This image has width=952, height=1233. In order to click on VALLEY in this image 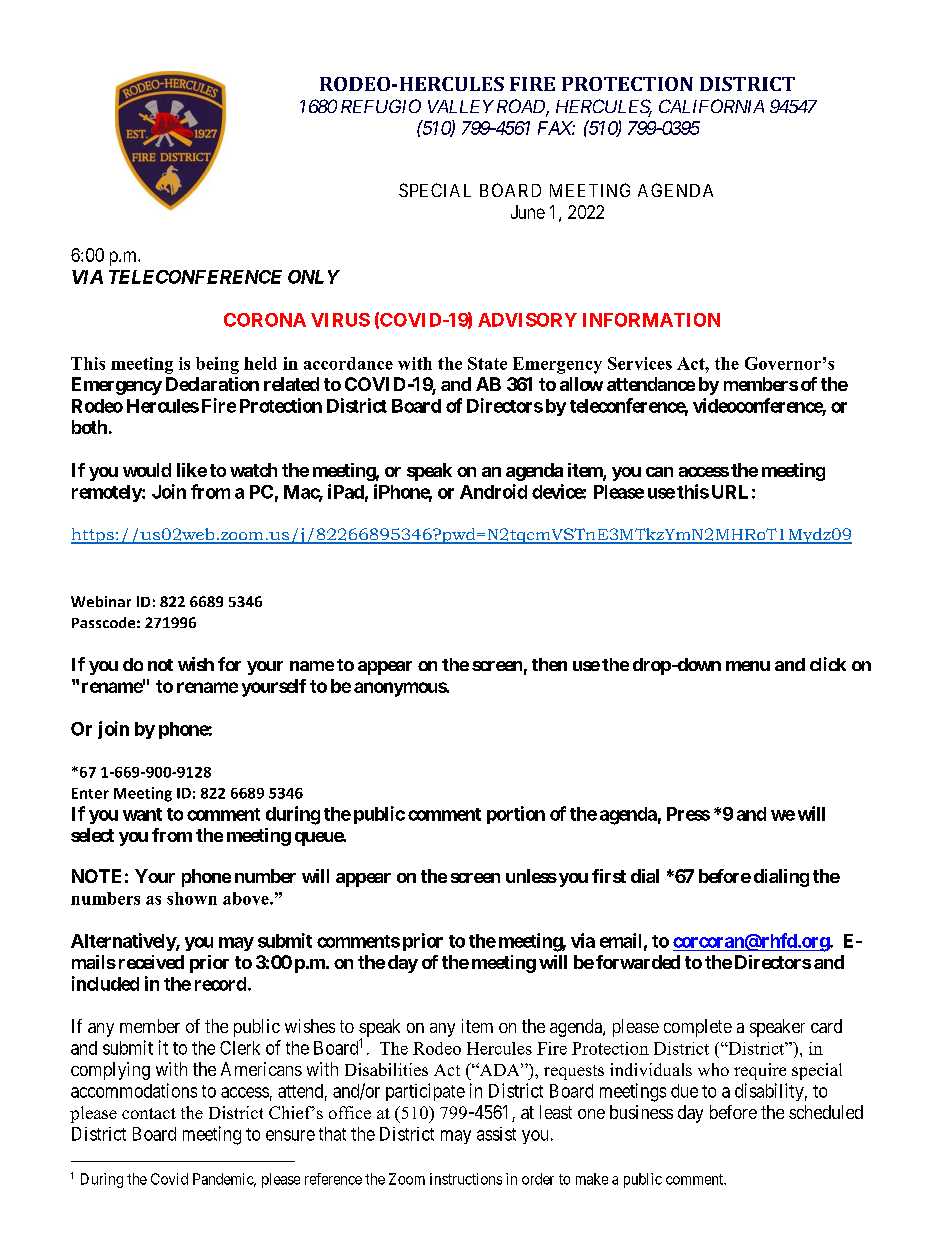, I will do `click(461, 106)`.
